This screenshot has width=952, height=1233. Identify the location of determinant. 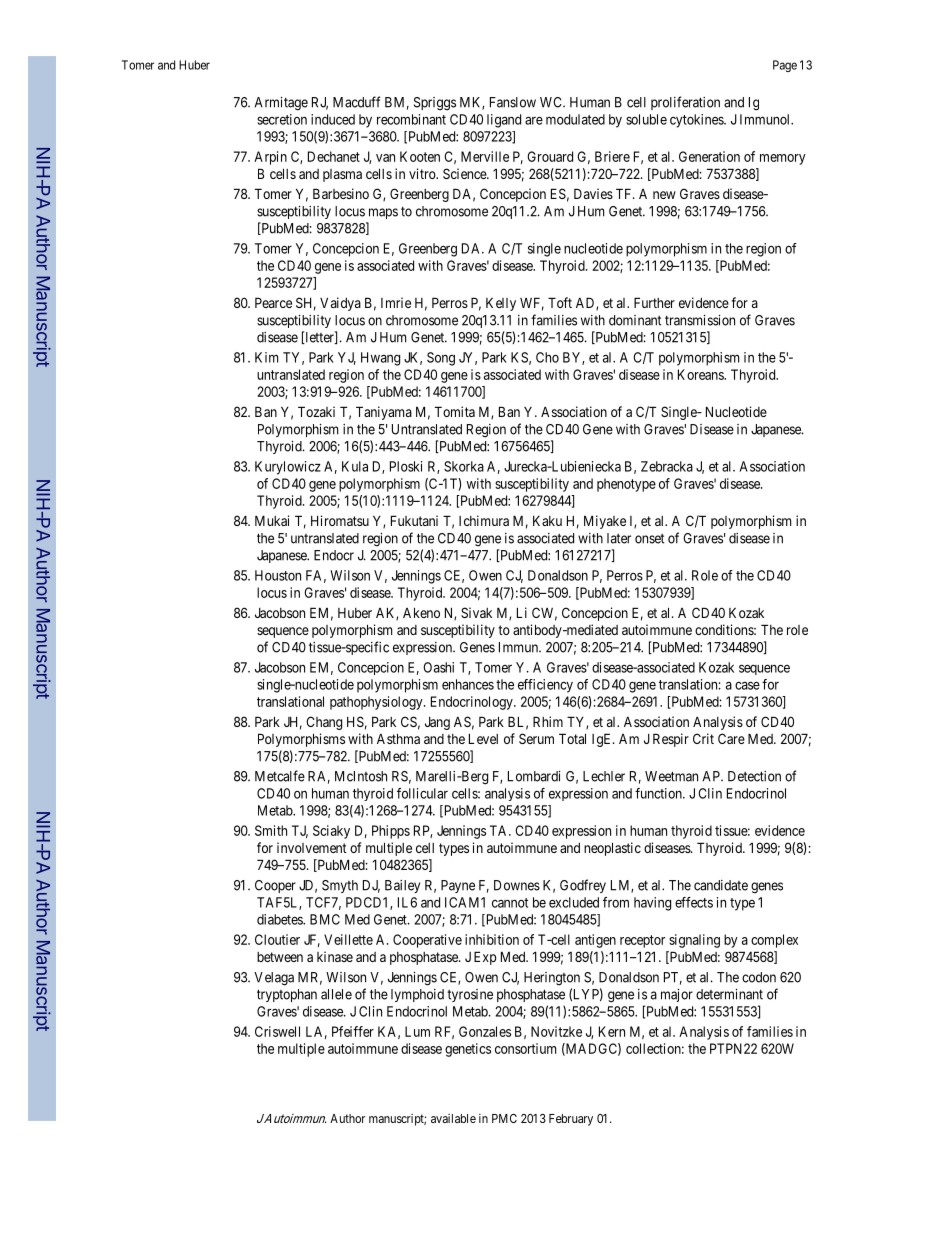
(729, 994).
